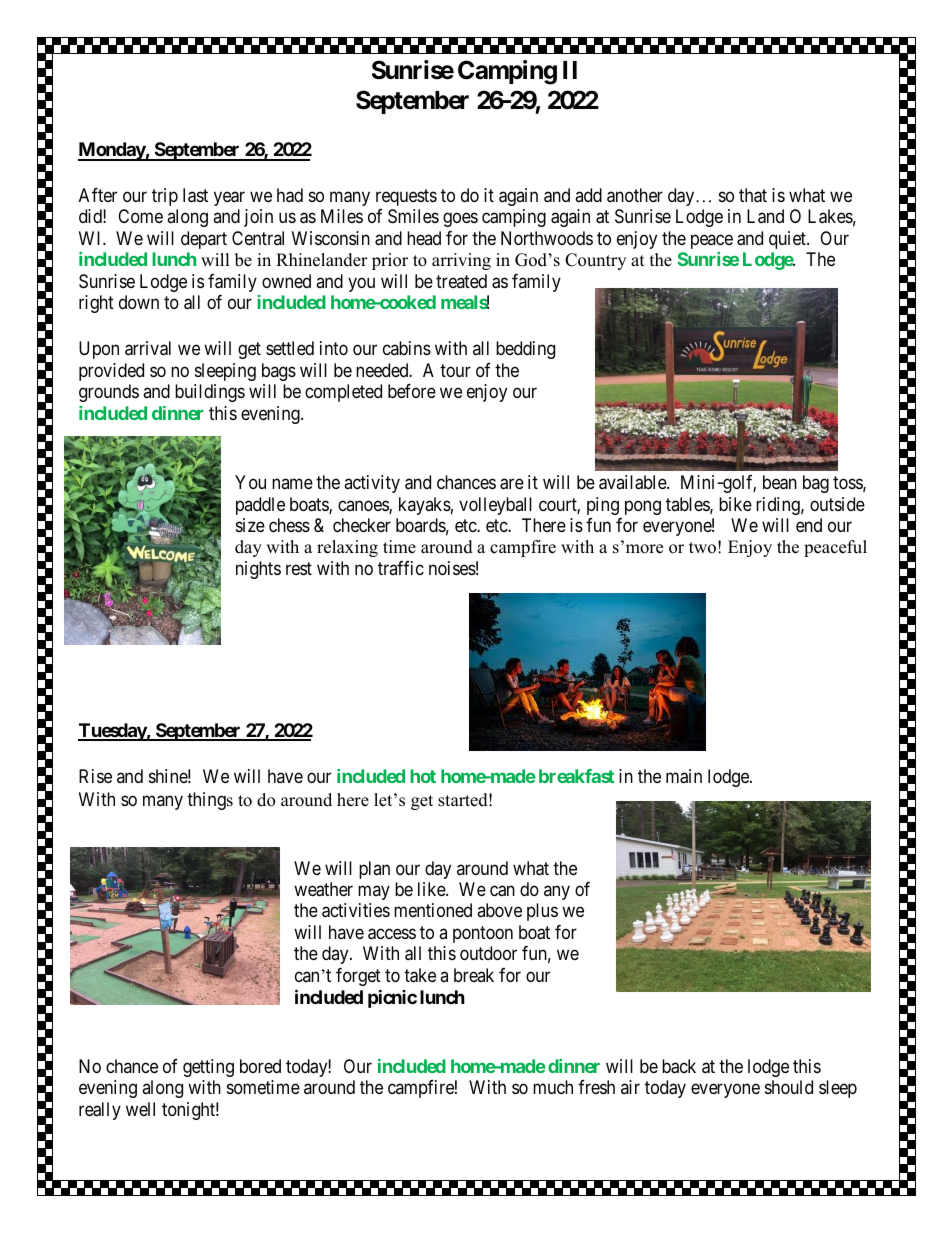 The width and height of the screenshot is (952, 1233). Describe the element at coordinates (499, 910) in the screenshot. I see `above` at that location.
